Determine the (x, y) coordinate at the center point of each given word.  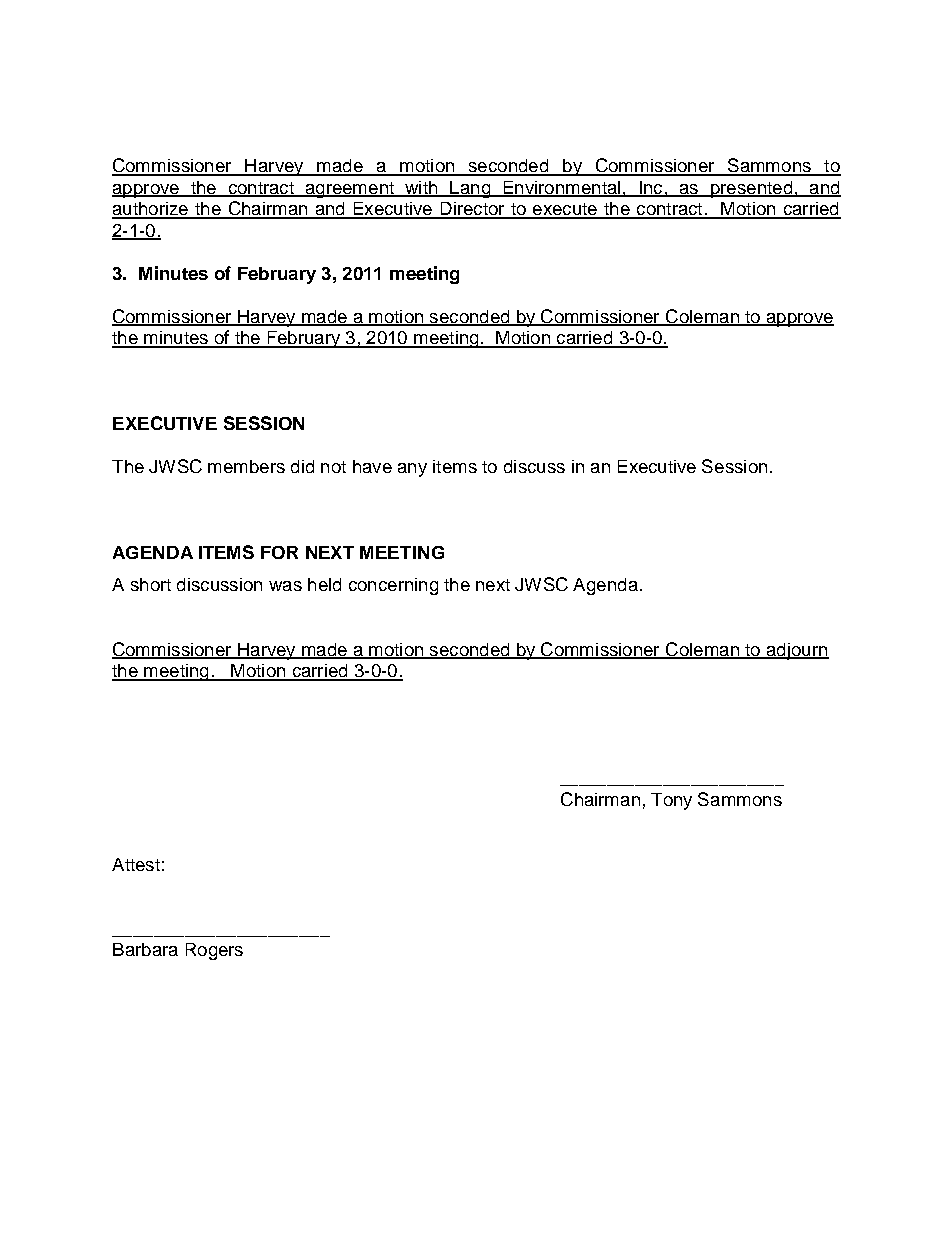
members (246, 466)
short (151, 584)
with (421, 188)
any (412, 470)
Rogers (214, 951)
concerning (393, 586)
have (372, 466)
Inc (651, 188)
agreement (349, 190)
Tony (671, 801)
